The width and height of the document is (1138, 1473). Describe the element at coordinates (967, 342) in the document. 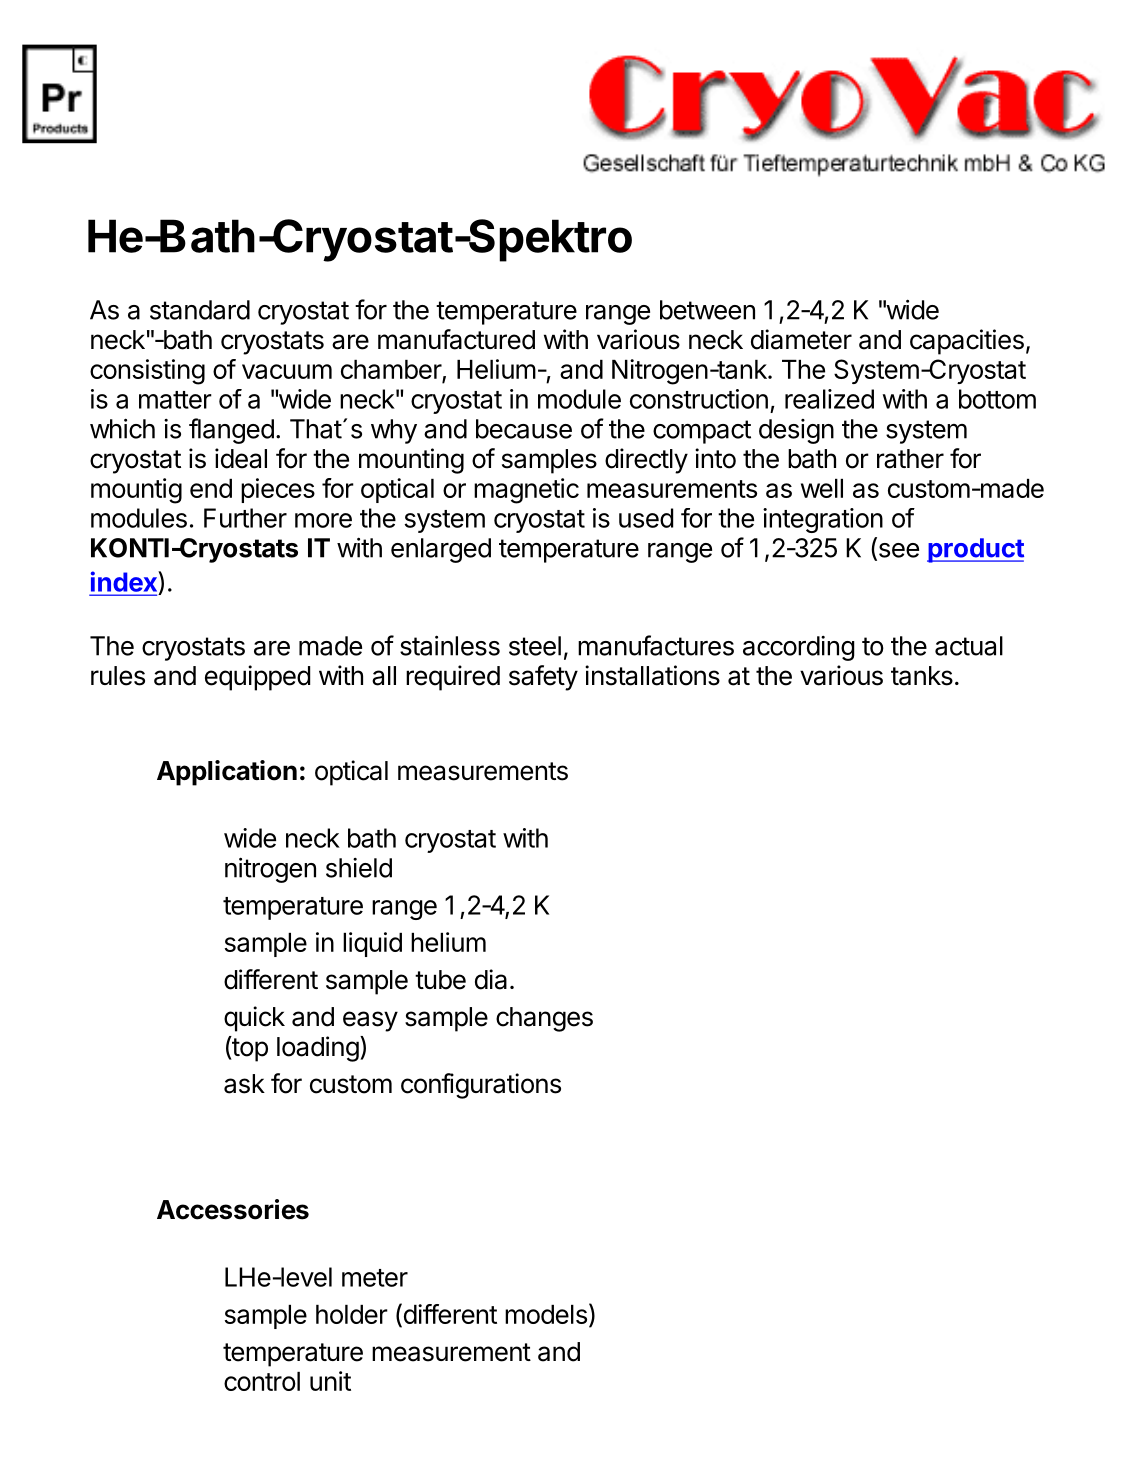

I see `capacities` at that location.
